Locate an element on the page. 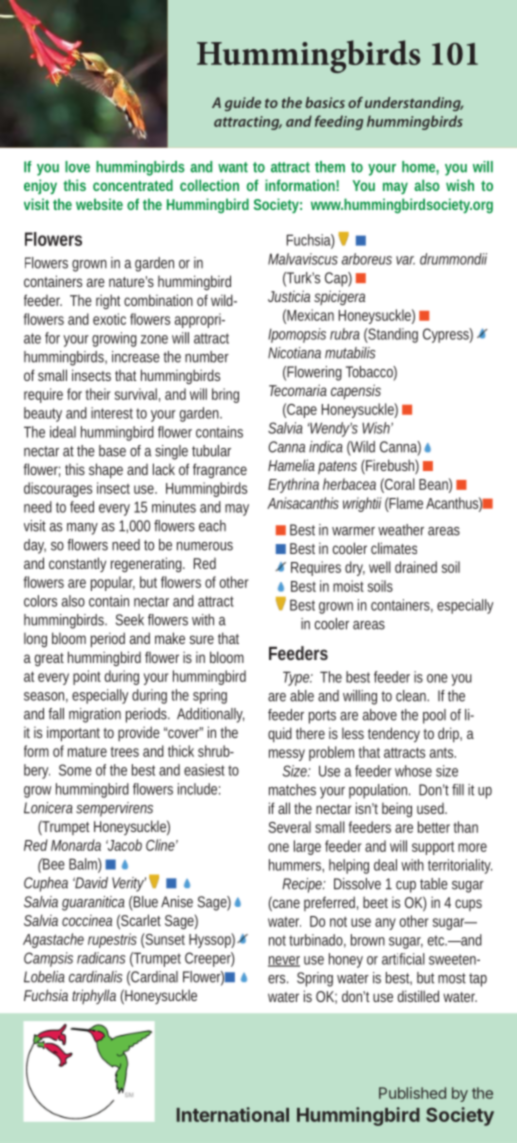 Image resolution: width=517 pixels, height=1143 pixels. guide is located at coordinates (243, 104).
